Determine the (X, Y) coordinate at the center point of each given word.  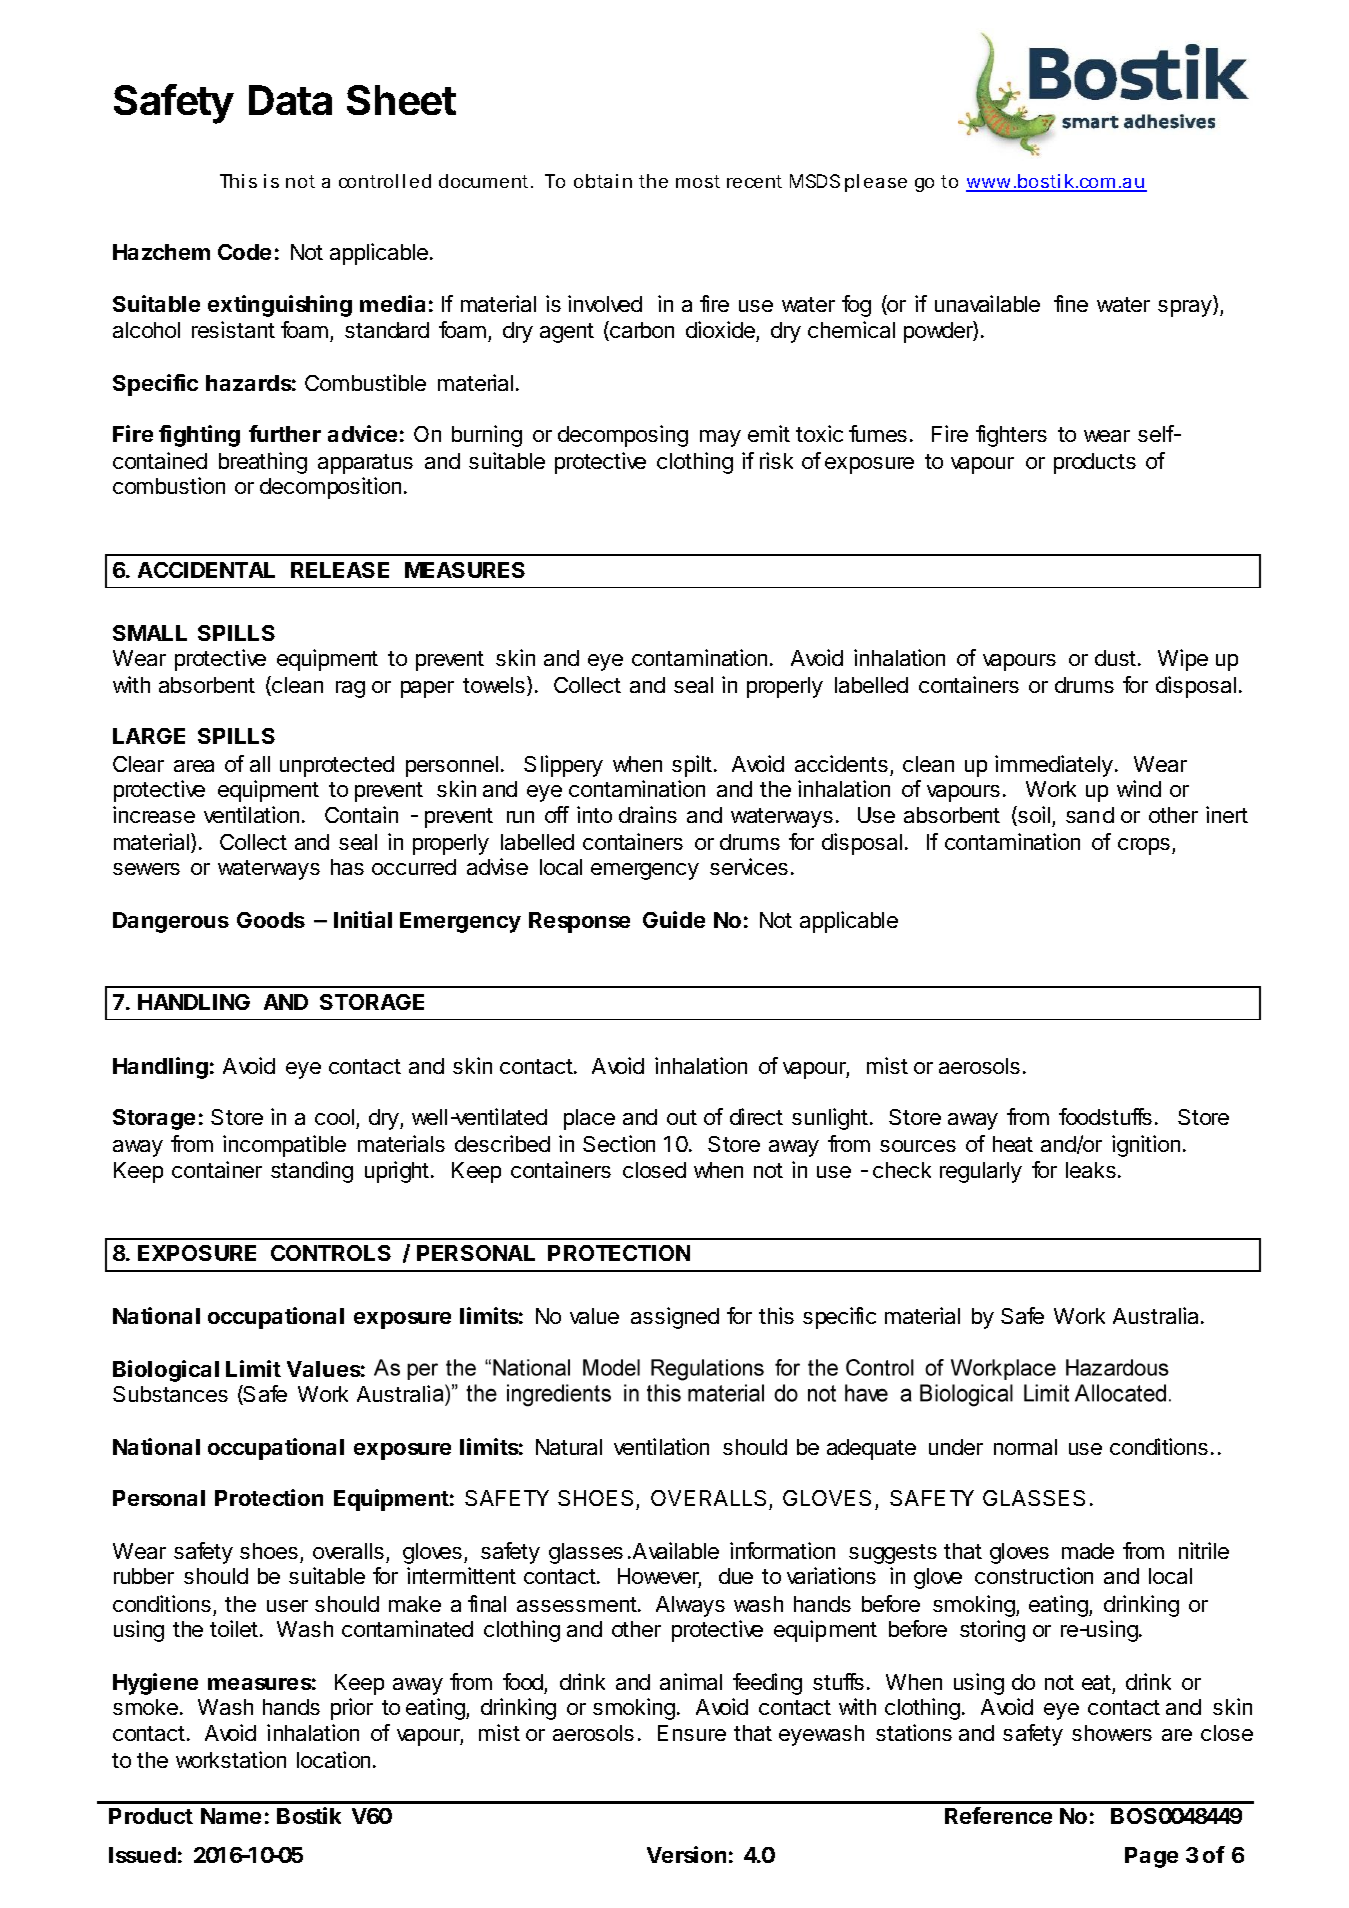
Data (290, 100)
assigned (675, 1318)
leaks (1091, 1170)
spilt (692, 766)
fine (1071, 303)
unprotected (337, 766)
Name (231, 1816)
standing (312, 1172)
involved (605, 303)
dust (1115, 658)
